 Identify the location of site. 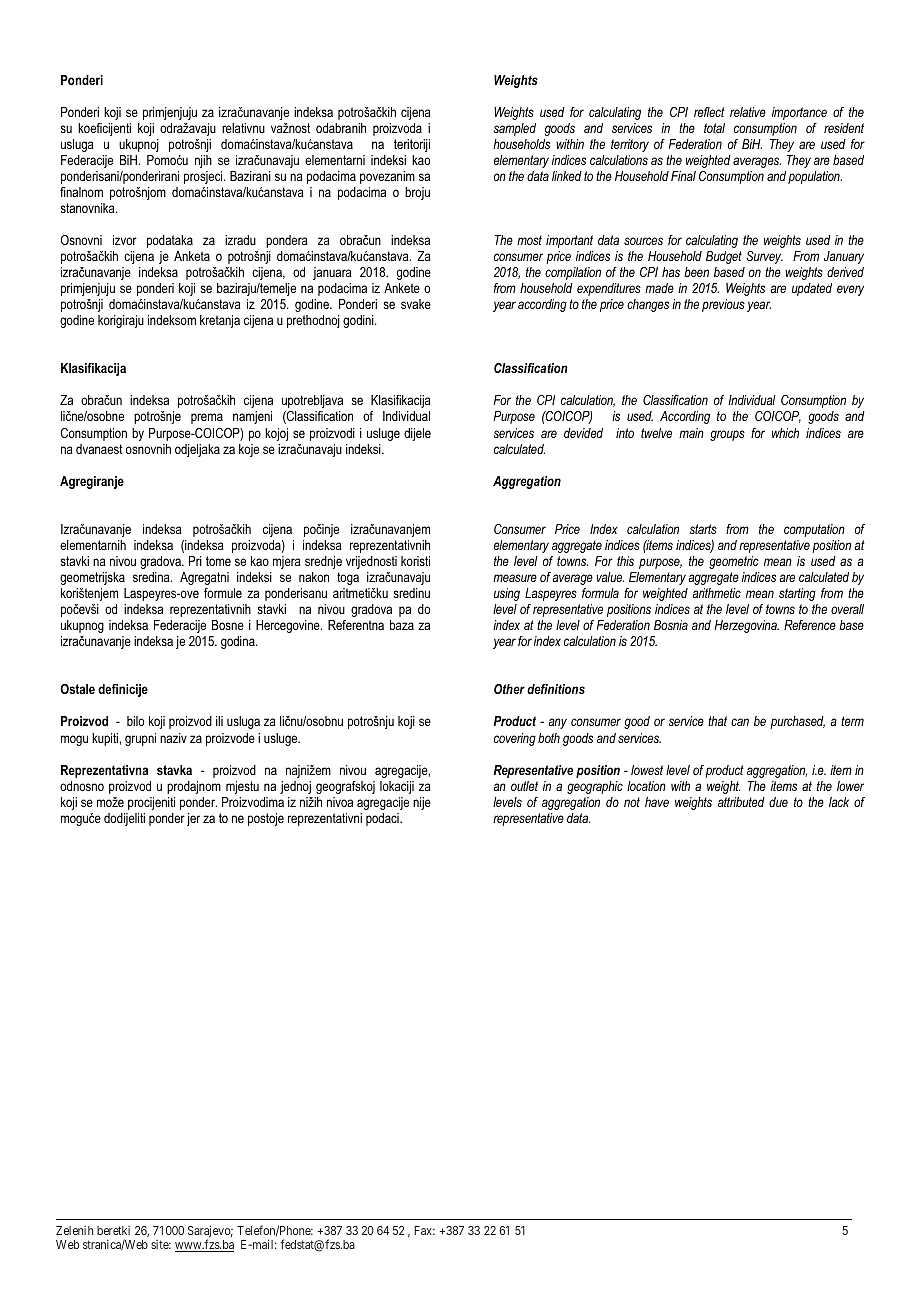
(161, 1244).
